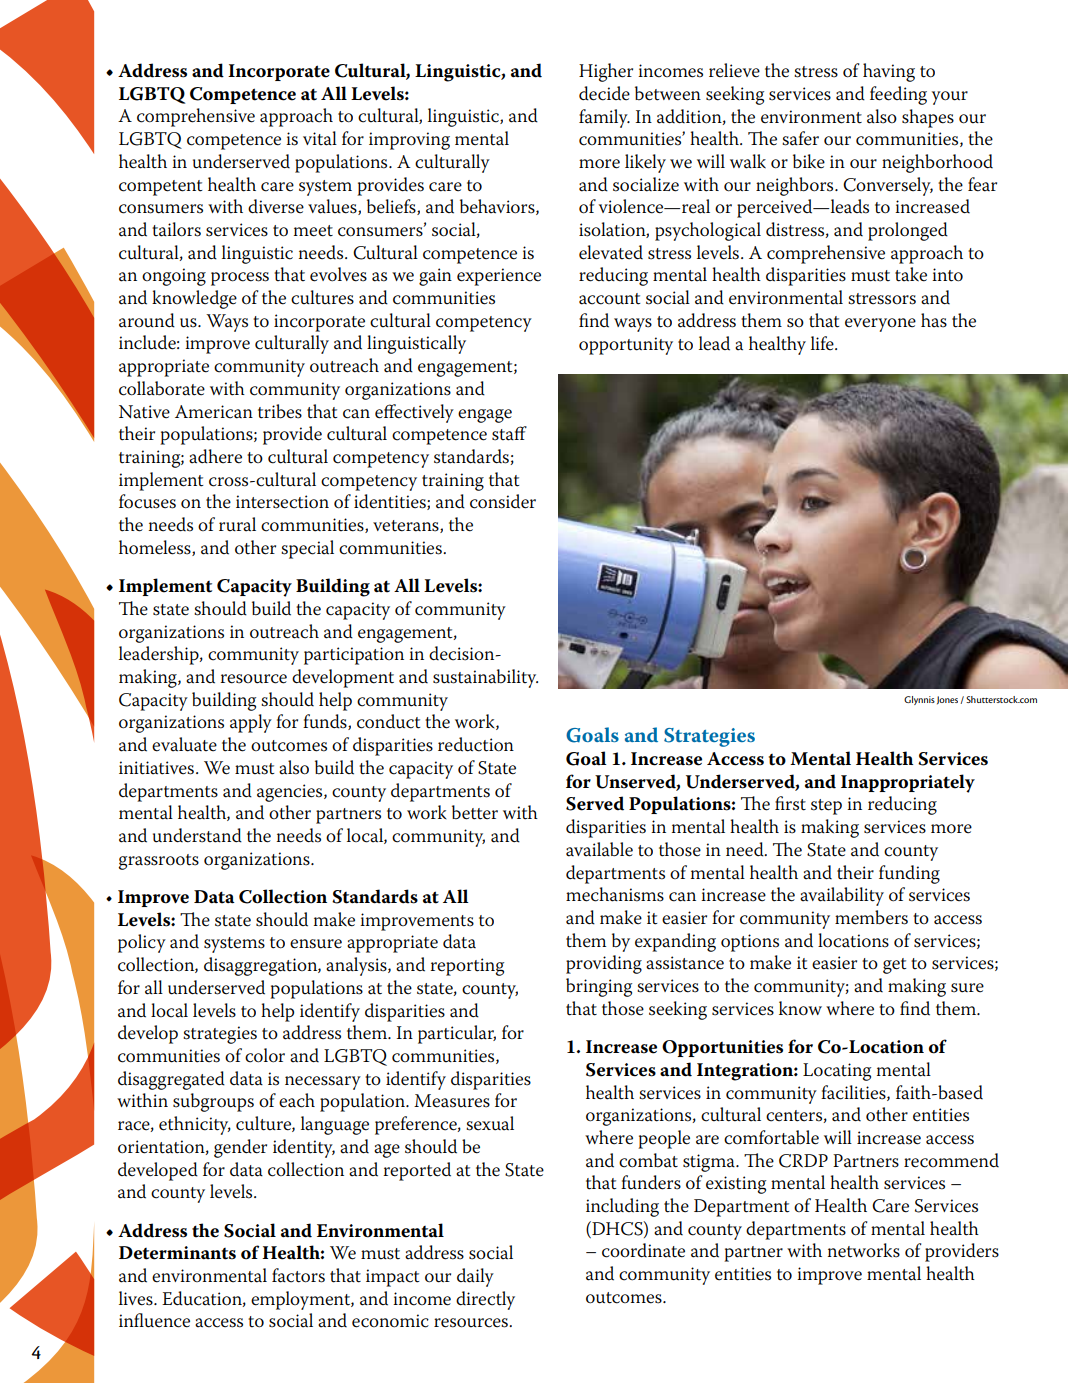  What do you see at coordinates (251, 723) in the image?
I see `apply` at bounding box center [251, 723].
